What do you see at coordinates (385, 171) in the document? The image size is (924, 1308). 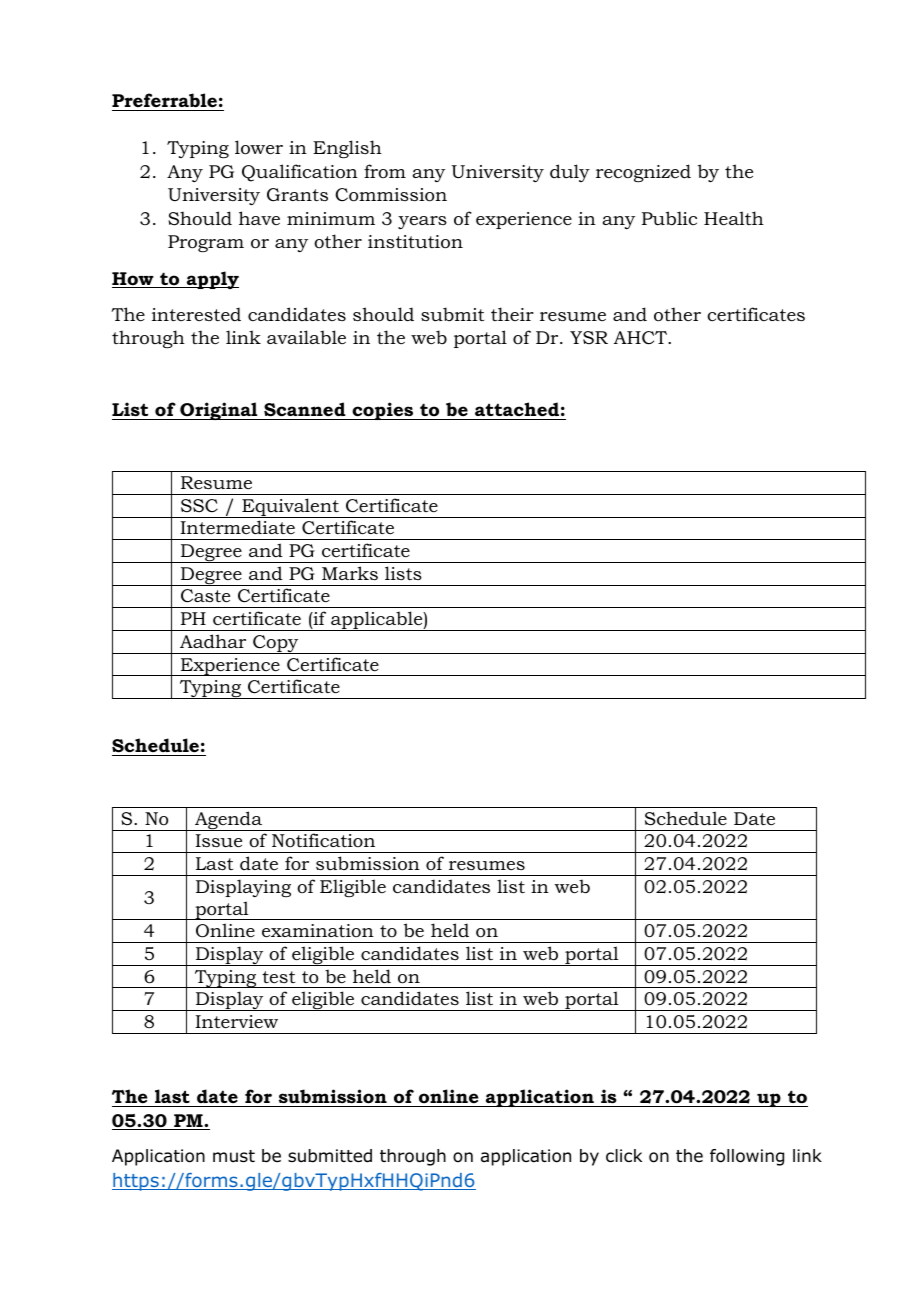 I see `from` at bounding box center [385, 171].
